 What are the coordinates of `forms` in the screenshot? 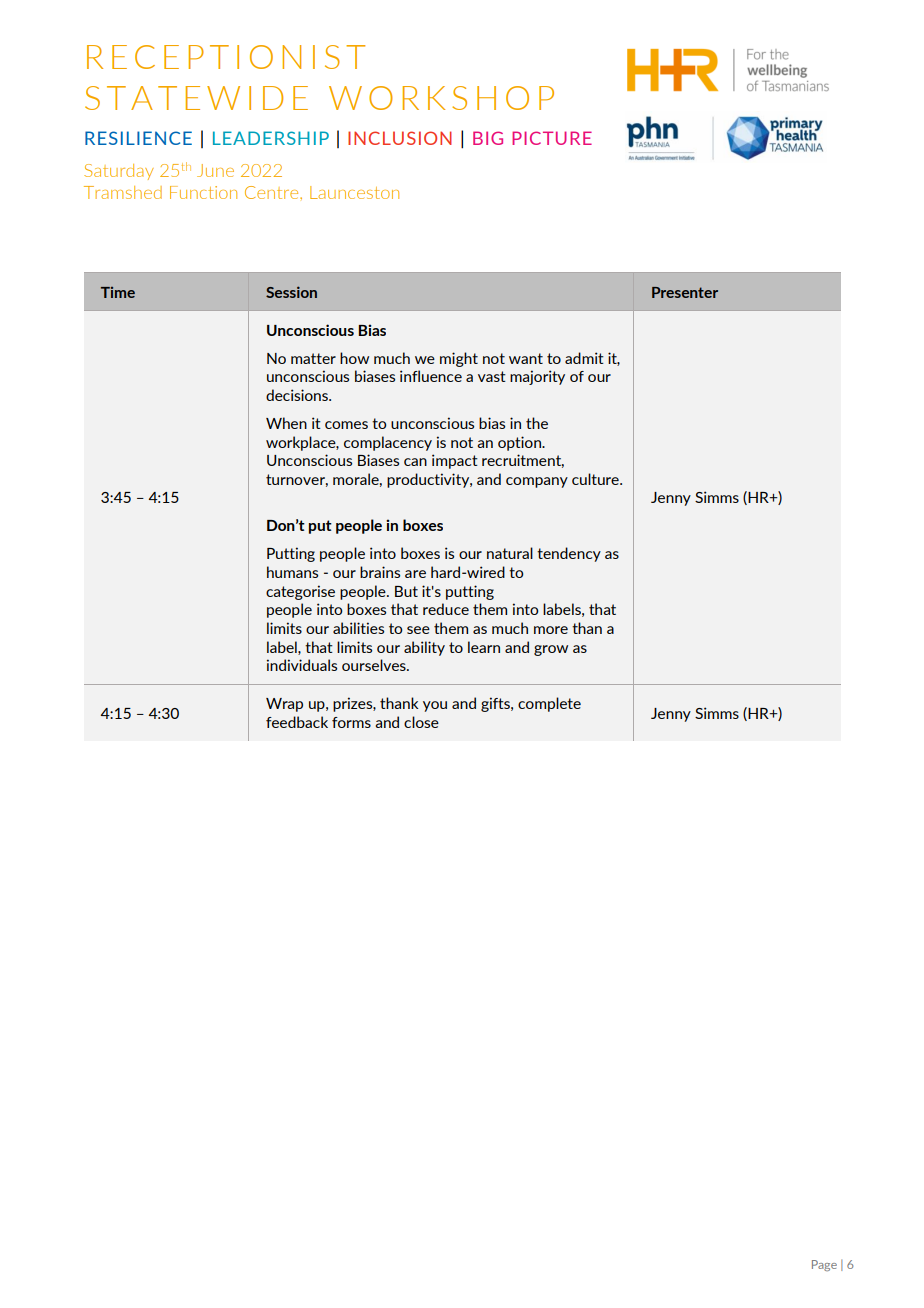 It's located at (351, 722).
